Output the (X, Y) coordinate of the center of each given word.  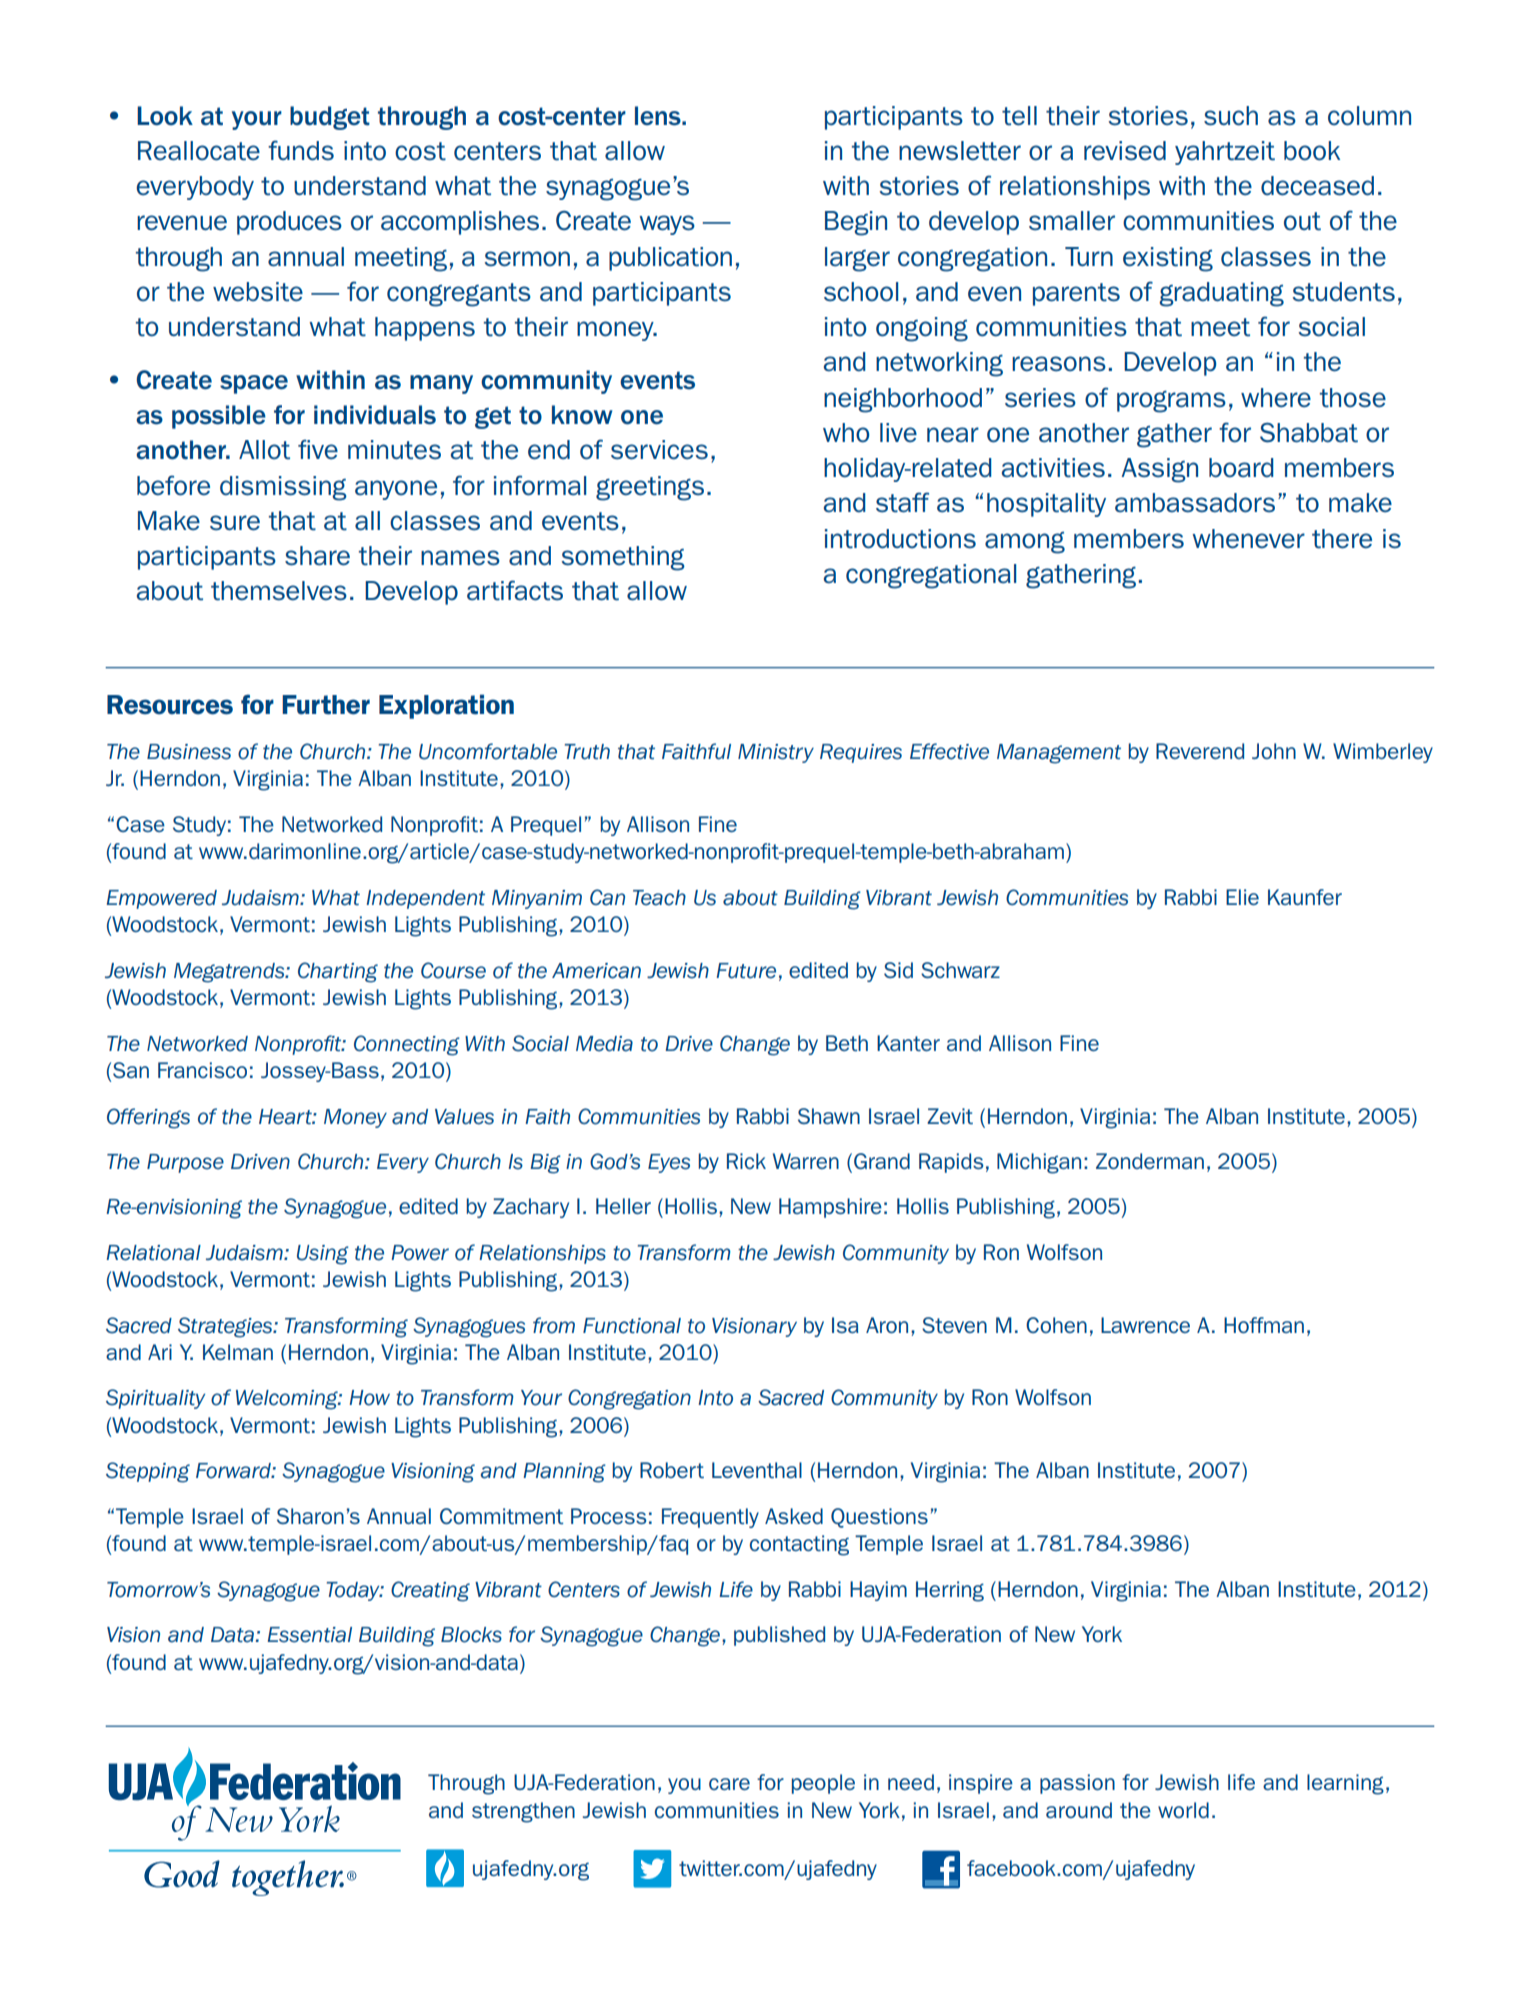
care (729, 1784)
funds (301, 150)
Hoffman (1264, 1325)
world (1183, 1810)
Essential (309, 1635)
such (1231, 116)
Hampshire (830, 1208)
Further (326, 705)
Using (323, 1255)
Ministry (776, 753)
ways (667, 225)
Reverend (1200, 751)
